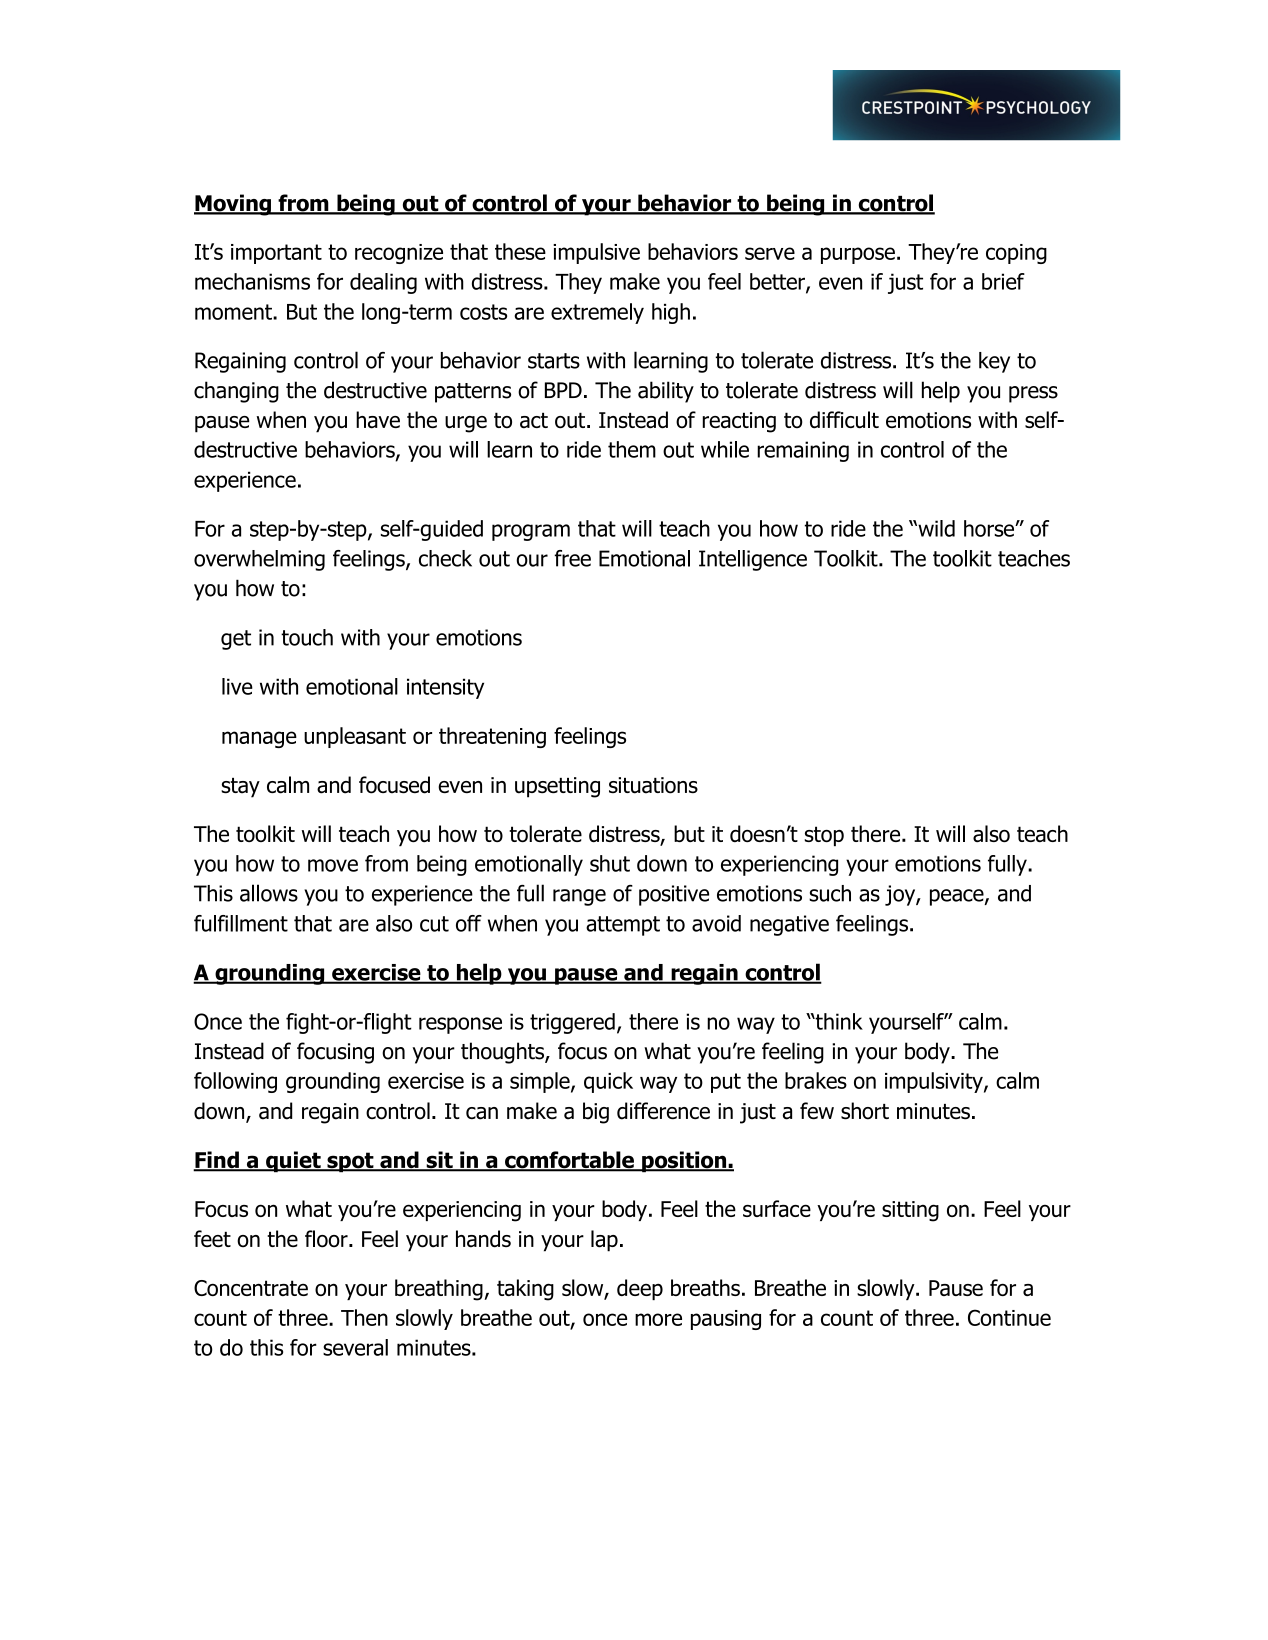  What do you see at coordinates (276, 254) in the document?
I see `important` at bounding box center [276, 254].
